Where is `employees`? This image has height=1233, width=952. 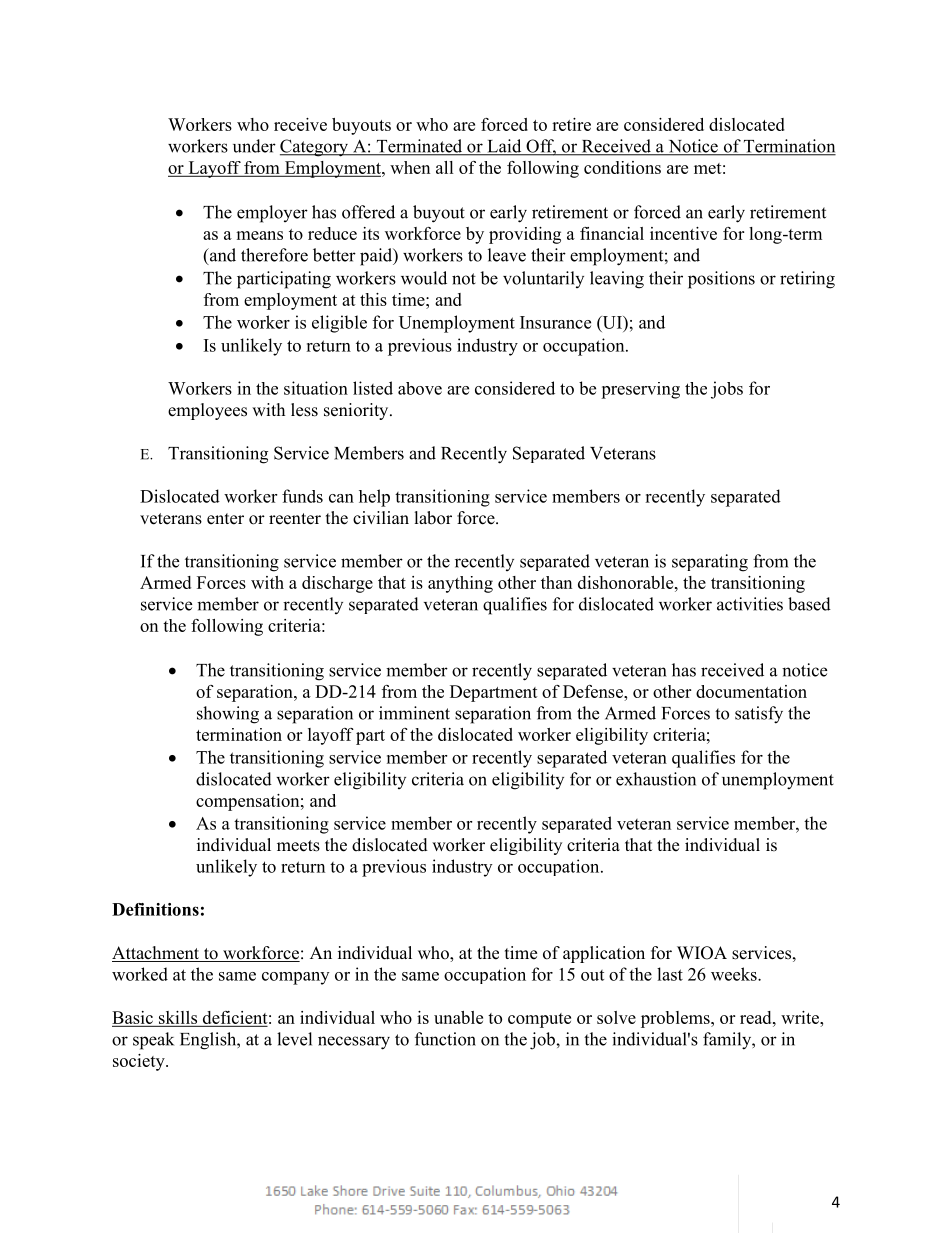
employees is located at coordinates (207, 411).
